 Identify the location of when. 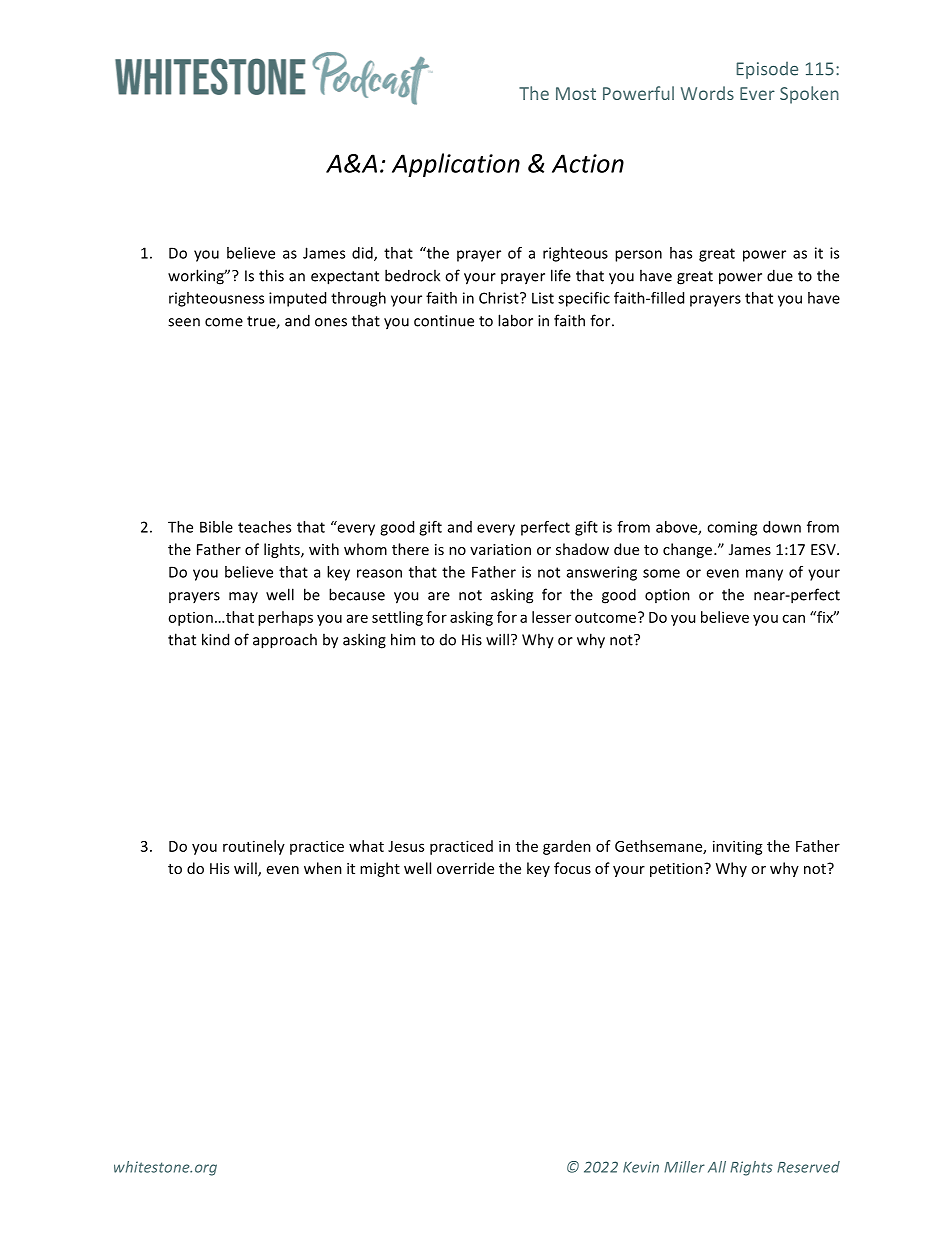
(323, 868).
